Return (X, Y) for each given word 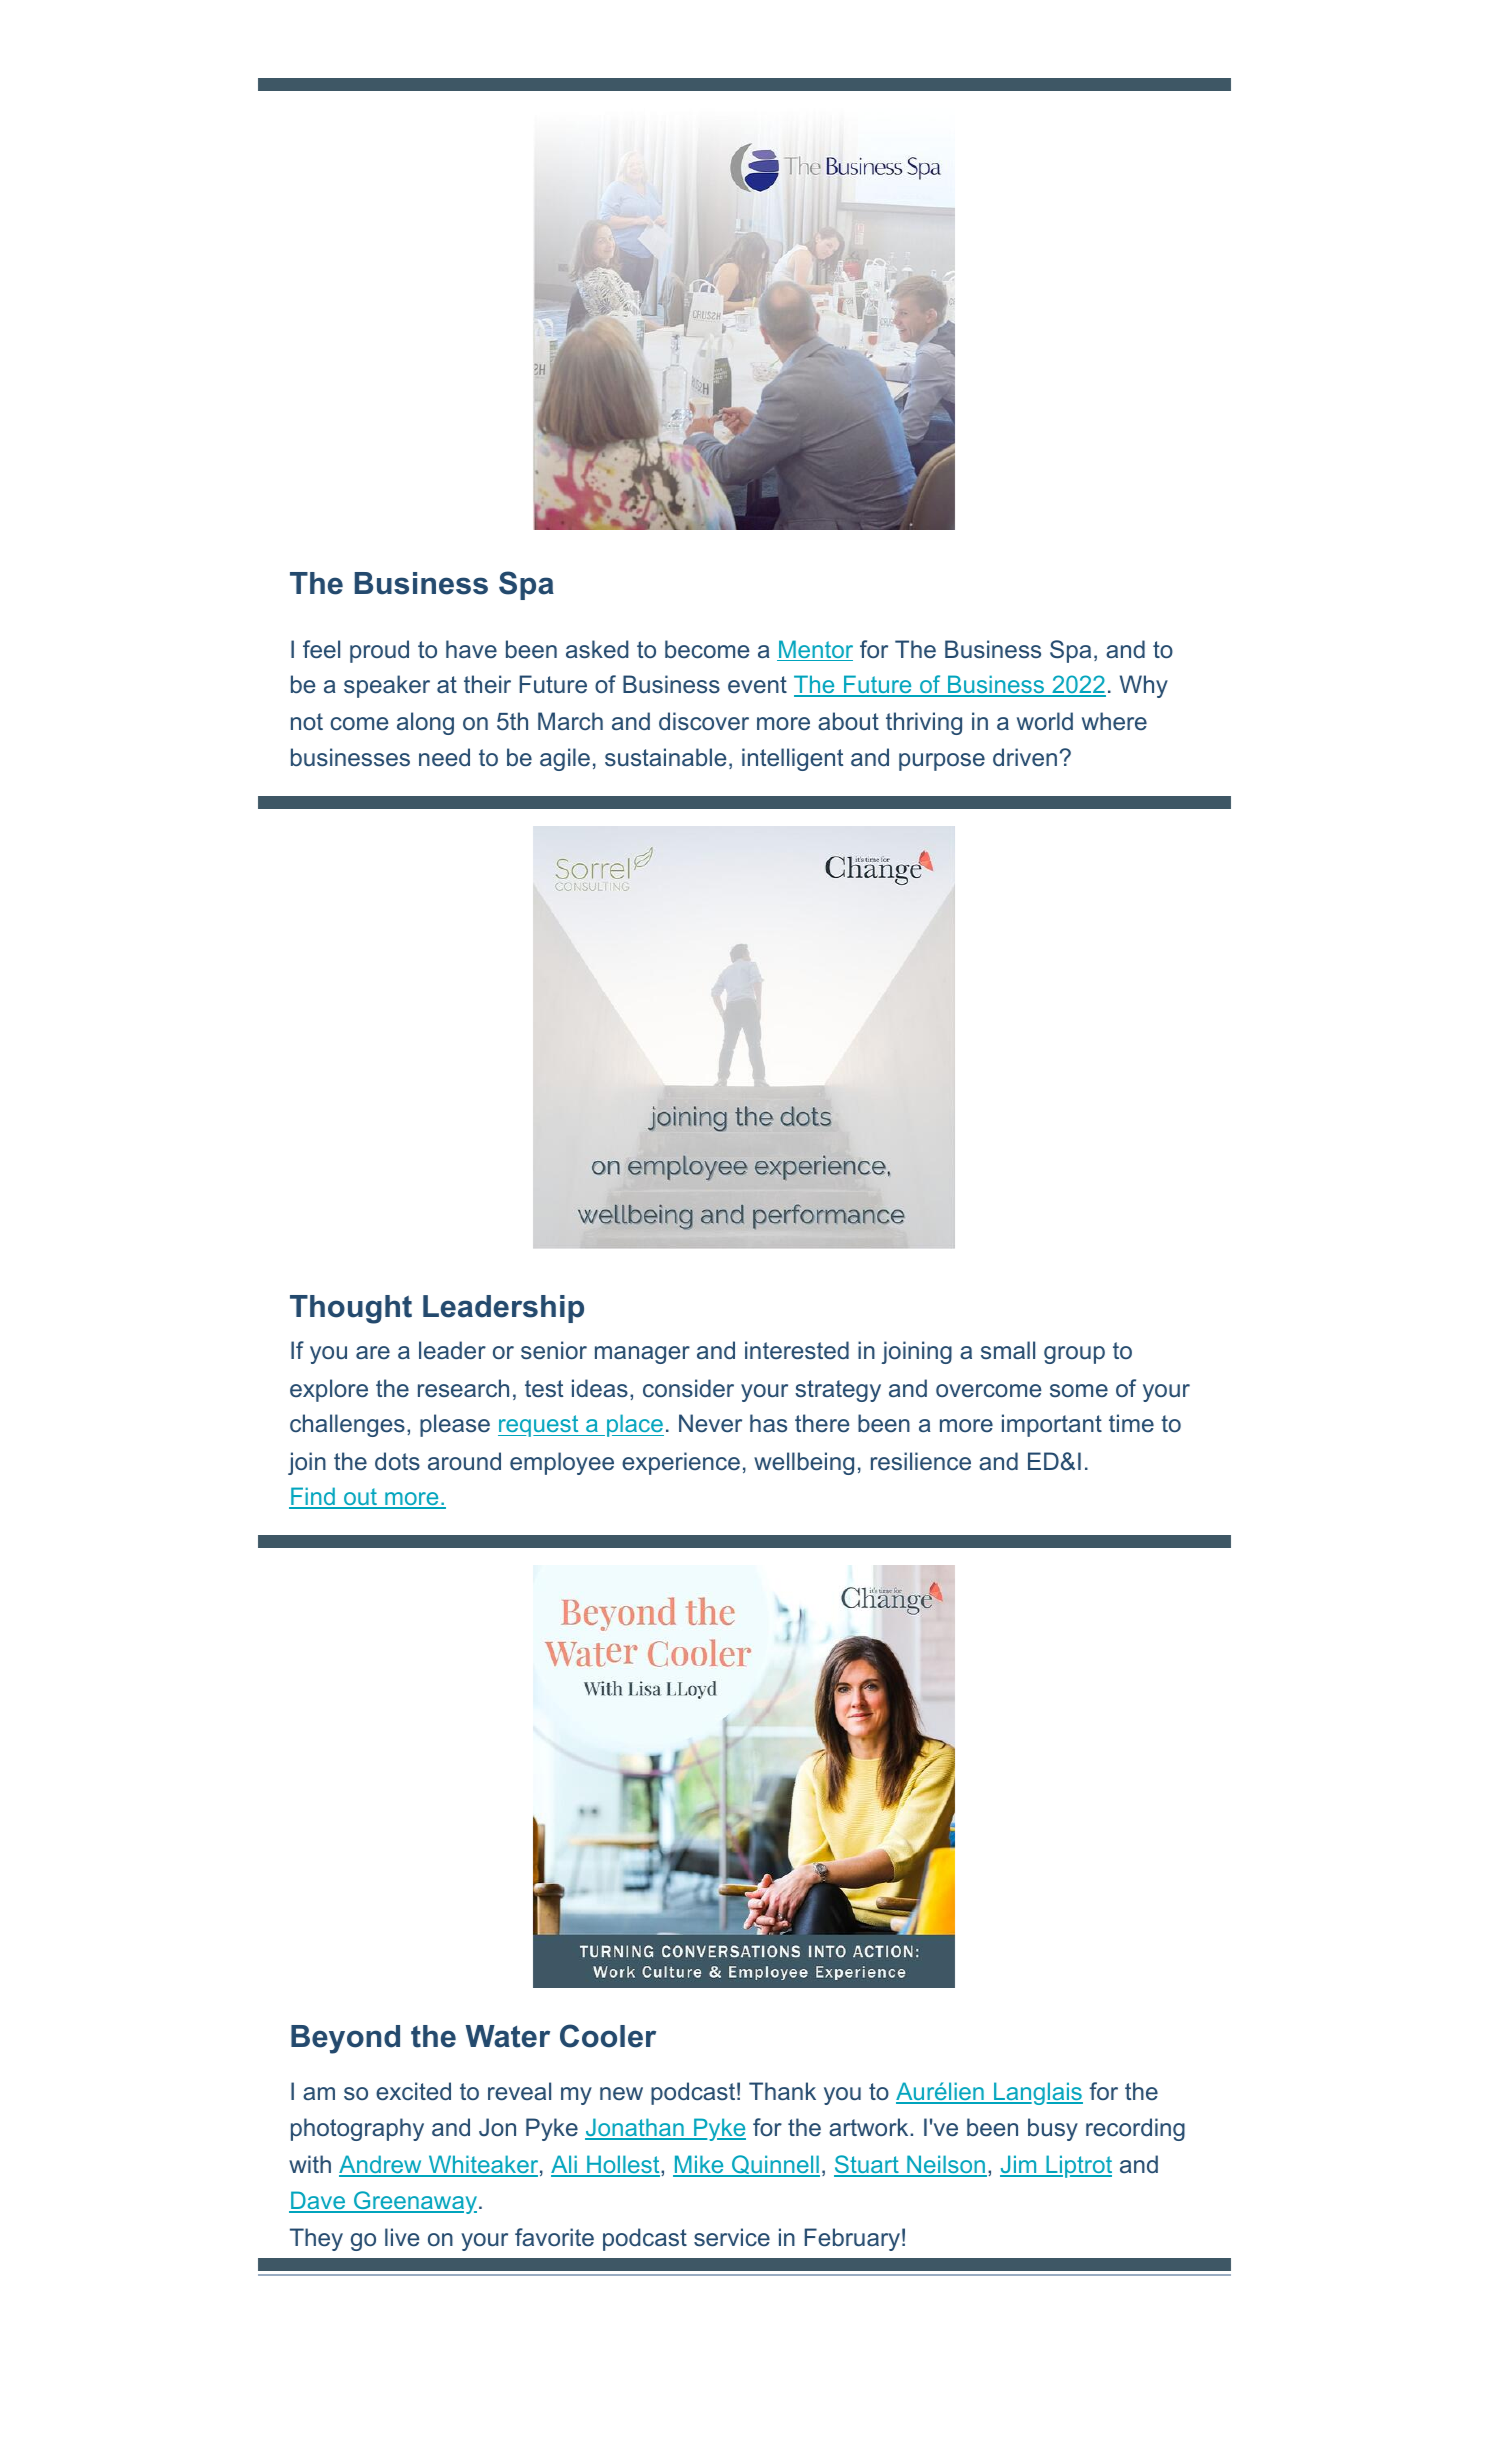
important (1052, 1425)
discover (704, 721)
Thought (351, 1309)
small (1008, 1350)
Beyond (345, 2039)
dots (397, 1461)
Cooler (608, 2036)
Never (710, 1423)
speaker (387, 686)
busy (1053, 2129)
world (1045, 721)
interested (797, 1350)
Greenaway (414, 2202)
